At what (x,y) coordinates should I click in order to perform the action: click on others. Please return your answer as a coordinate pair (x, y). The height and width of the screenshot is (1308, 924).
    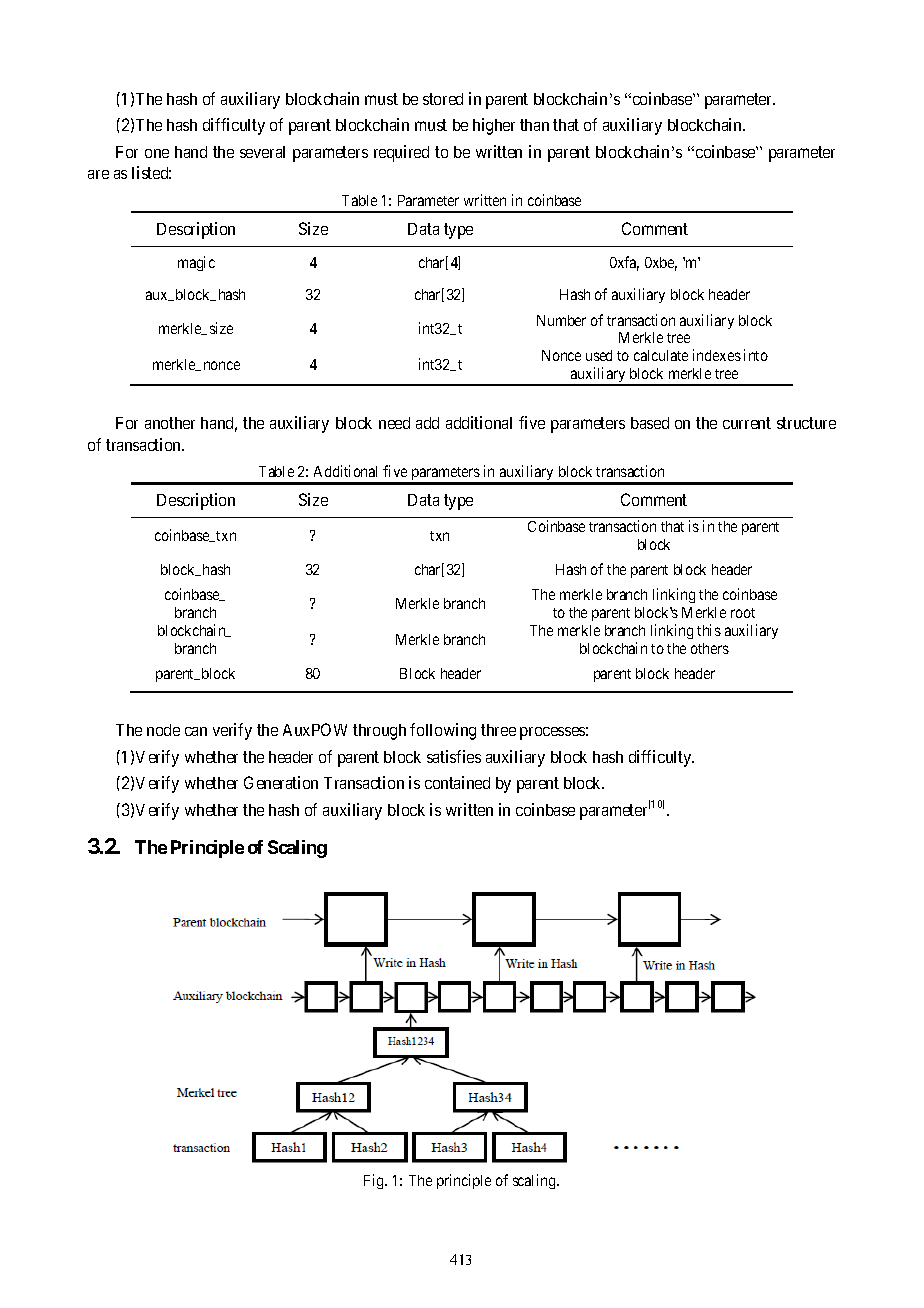
    Looking at the image, I should click on (710, 648).
